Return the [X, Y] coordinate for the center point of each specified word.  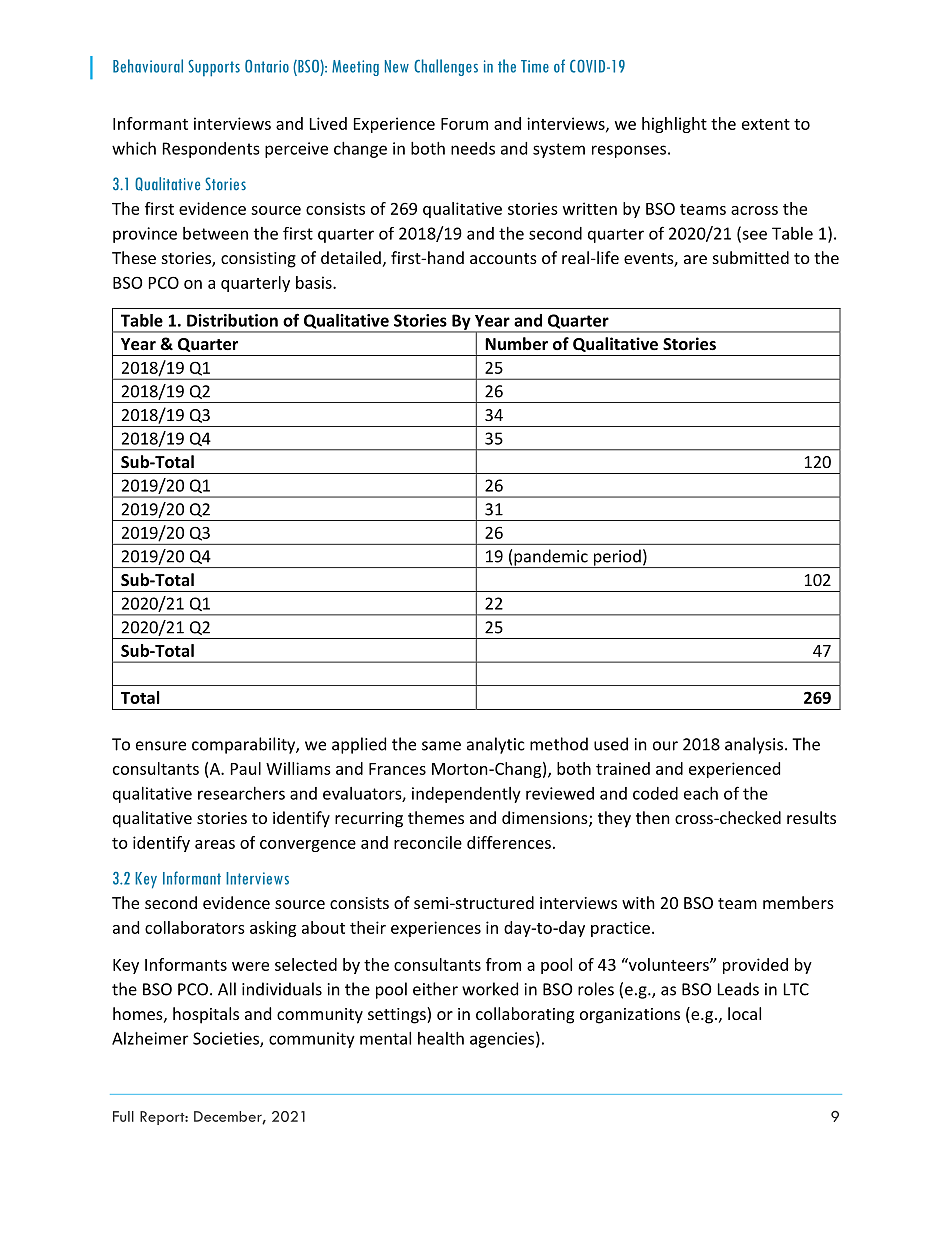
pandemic [551, 558]
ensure [161, 746]
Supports [214, 68]
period [617, 558]
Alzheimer [150, 1038]
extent [766, 124]
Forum [464, 124]
